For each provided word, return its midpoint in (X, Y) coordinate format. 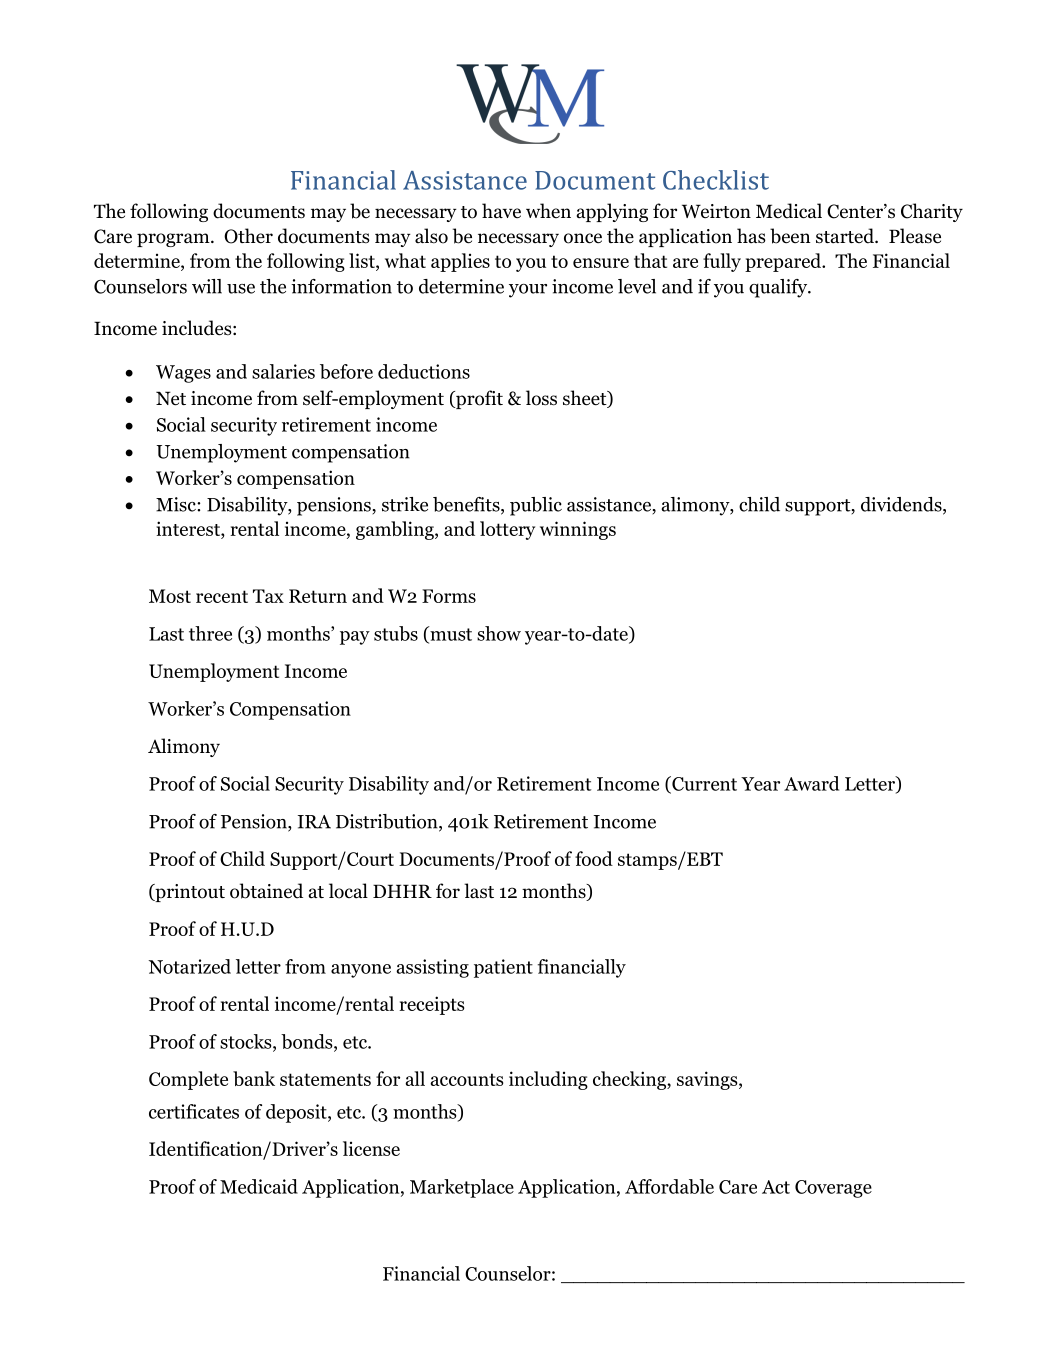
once (583, 238)
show (499, 633)
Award (811, 783)
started (846, 236)
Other (248, 236)
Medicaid (259, 1186)
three (210, 633)
